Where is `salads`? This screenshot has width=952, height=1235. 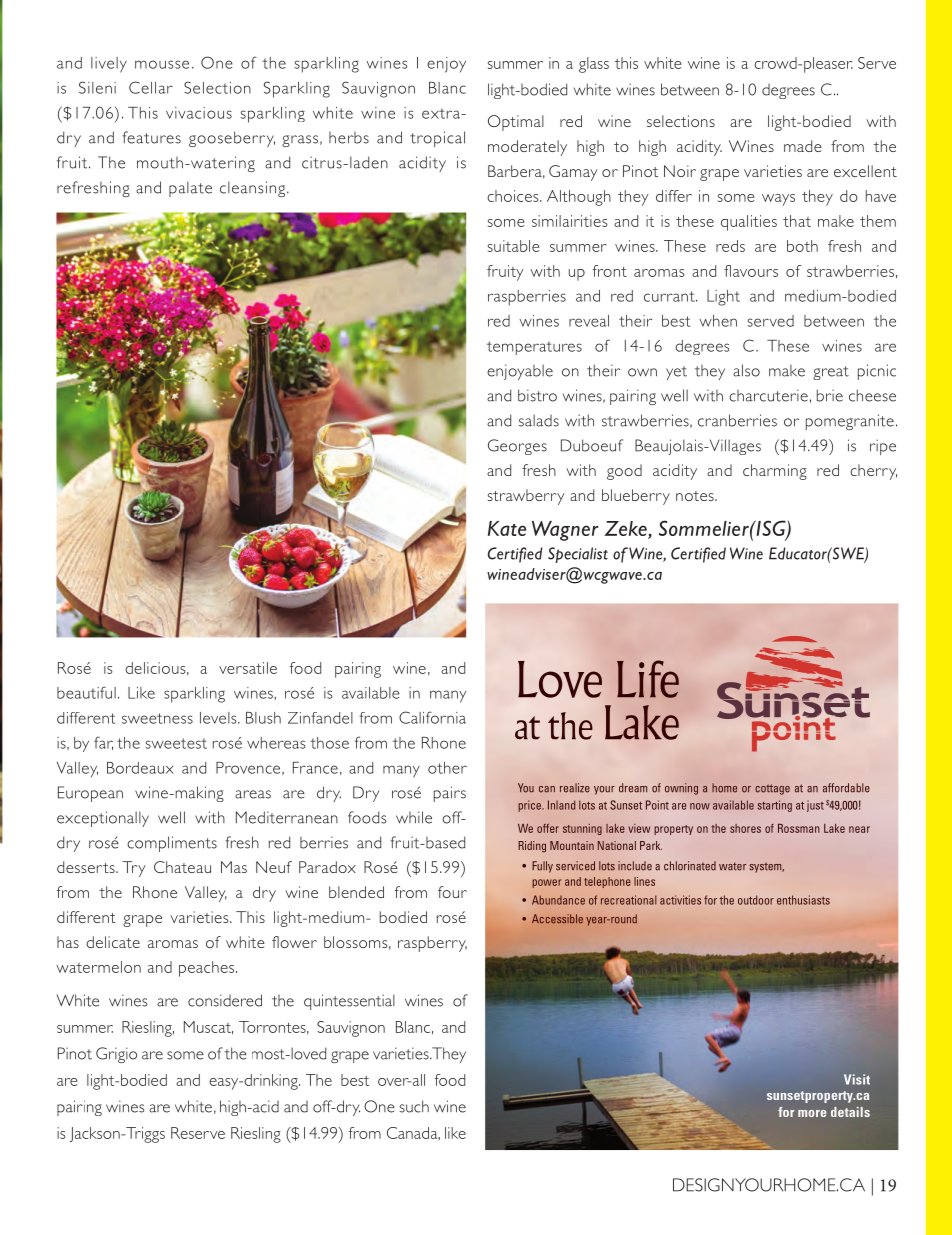 salads is located at coordinates (539, 420).
